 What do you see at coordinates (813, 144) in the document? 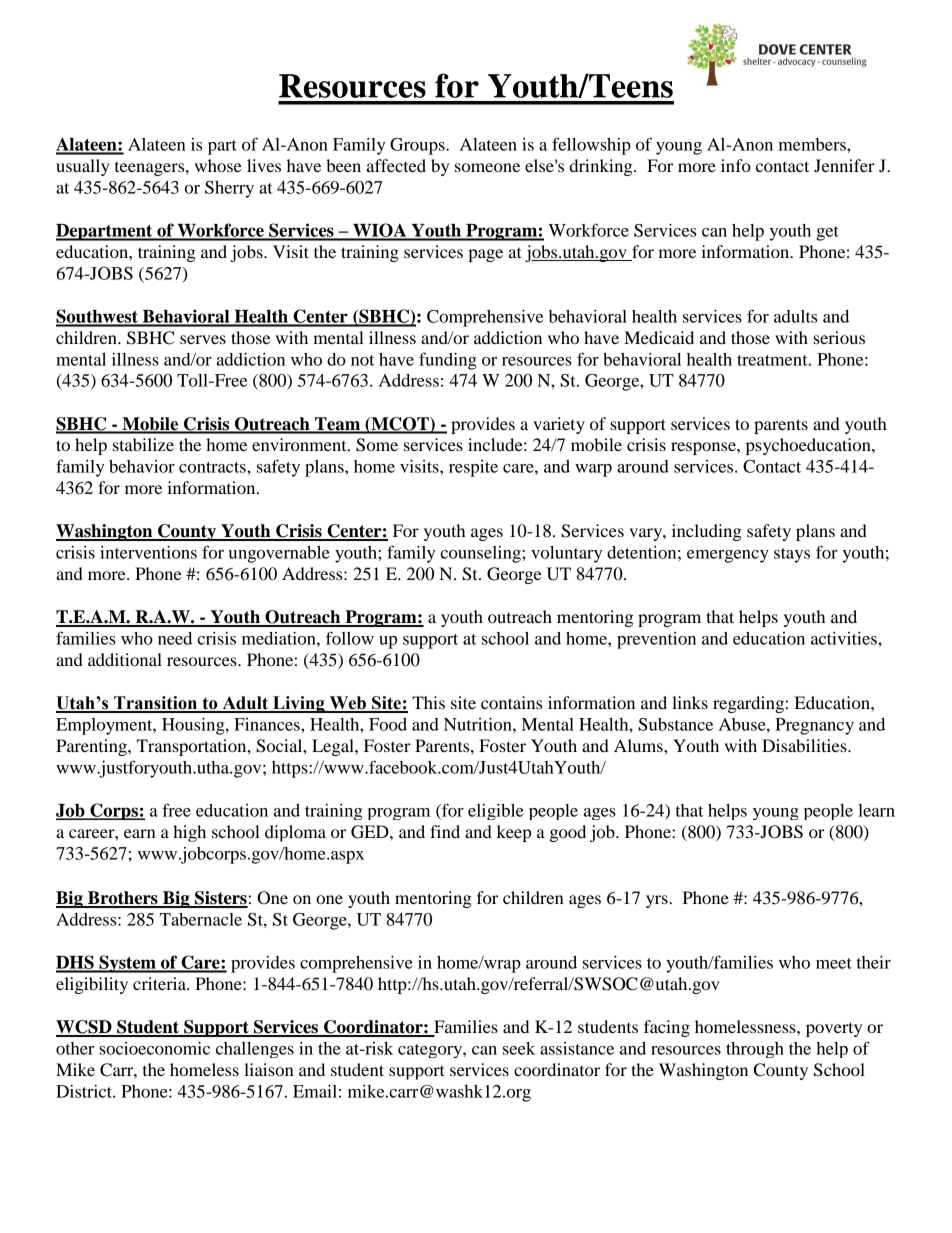
I see `members` at bounding box center [813, 144].
